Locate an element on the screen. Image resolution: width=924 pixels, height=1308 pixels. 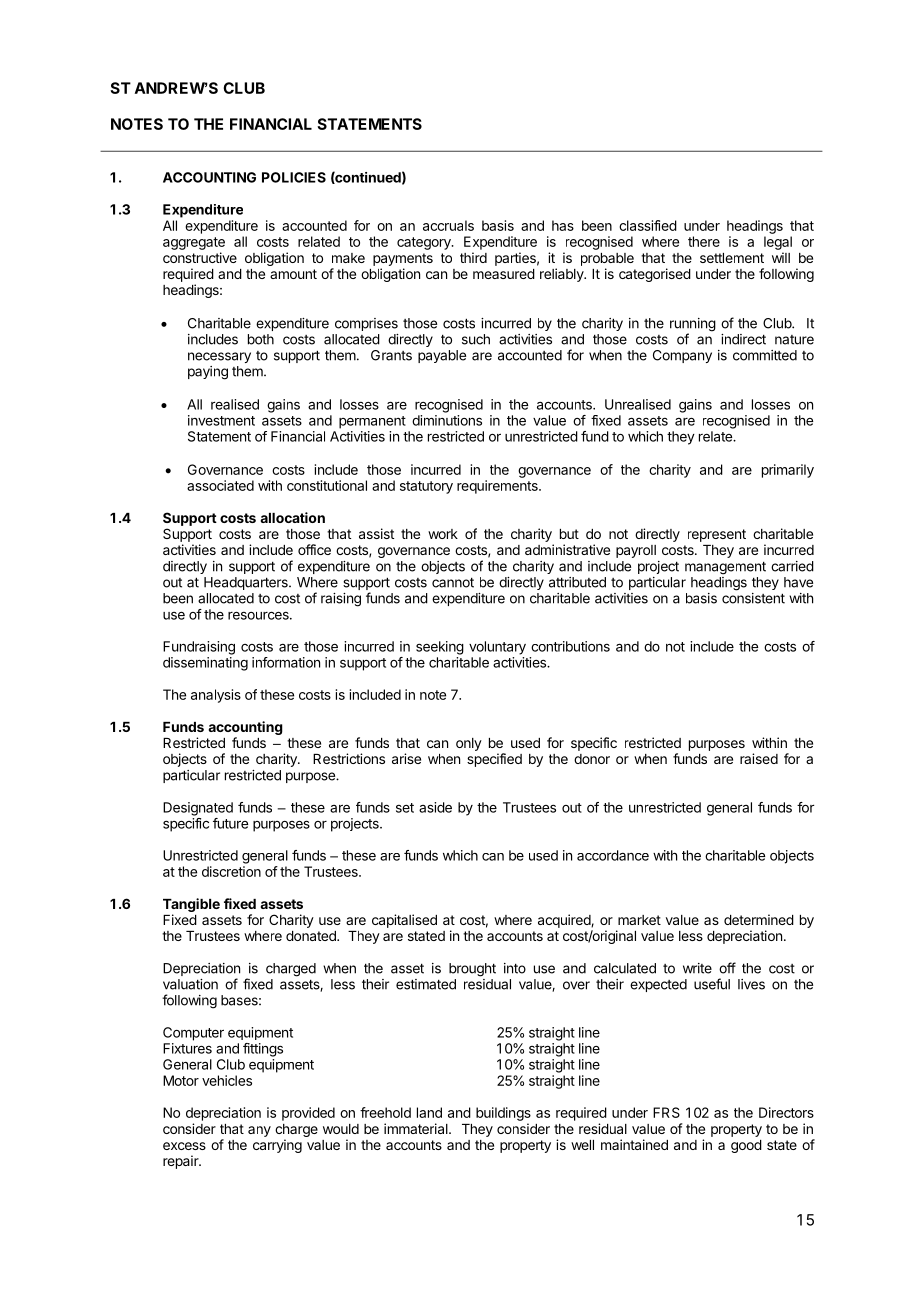
good is located at coordinates (746, 1146).
